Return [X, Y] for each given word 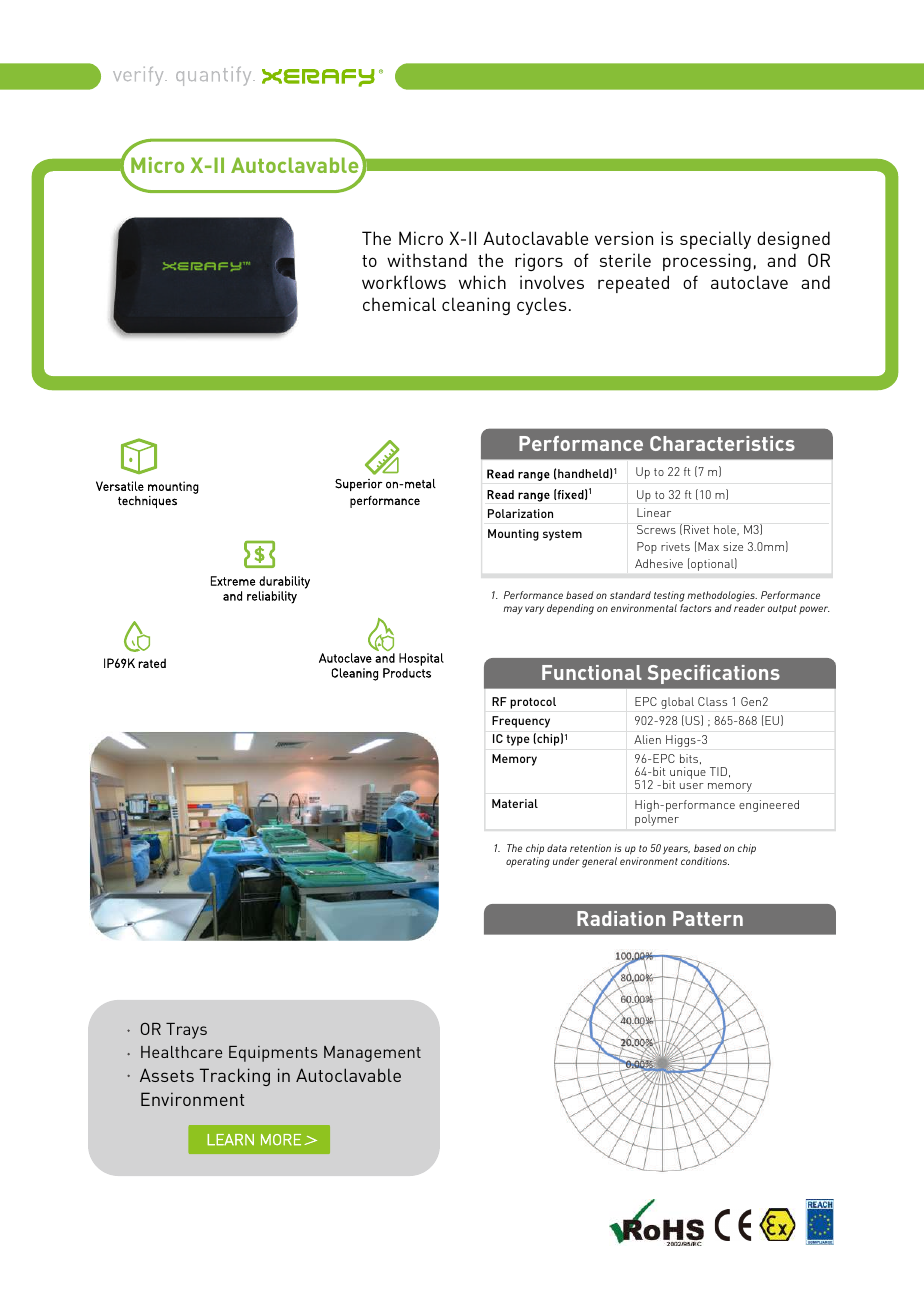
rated [152, 663]
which [482, 282]
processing [707, 262]
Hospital [421, 659]
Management [372, 1054]
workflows [404, 282]
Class [712, 701]
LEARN [230, 1140]
